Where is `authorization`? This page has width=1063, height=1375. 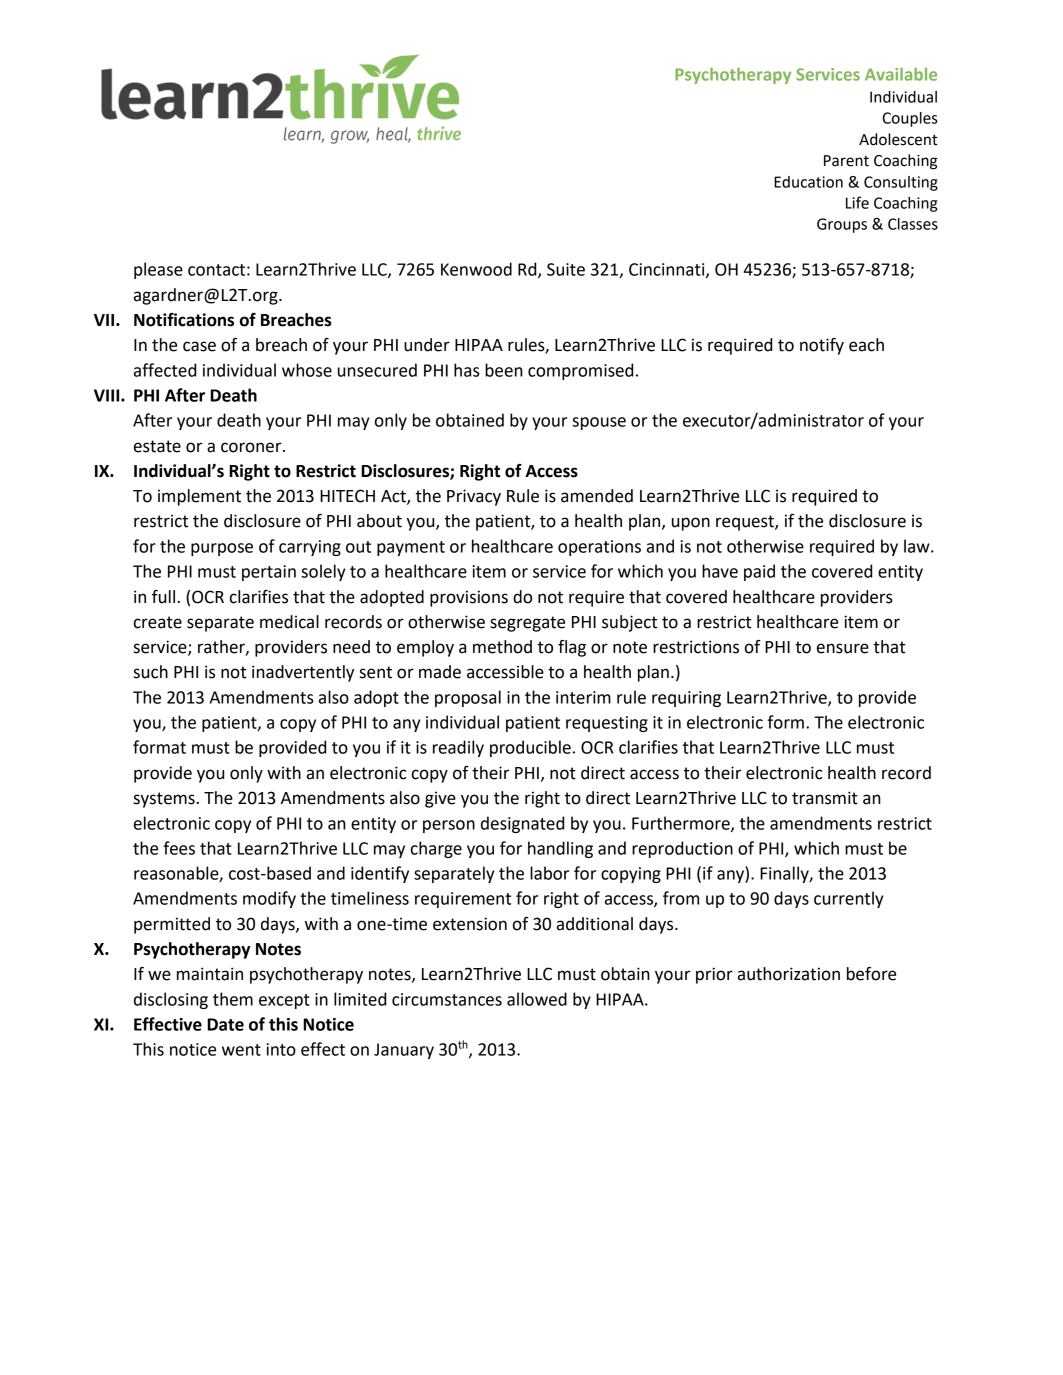
authorization is located at coordinates (789, 974).
